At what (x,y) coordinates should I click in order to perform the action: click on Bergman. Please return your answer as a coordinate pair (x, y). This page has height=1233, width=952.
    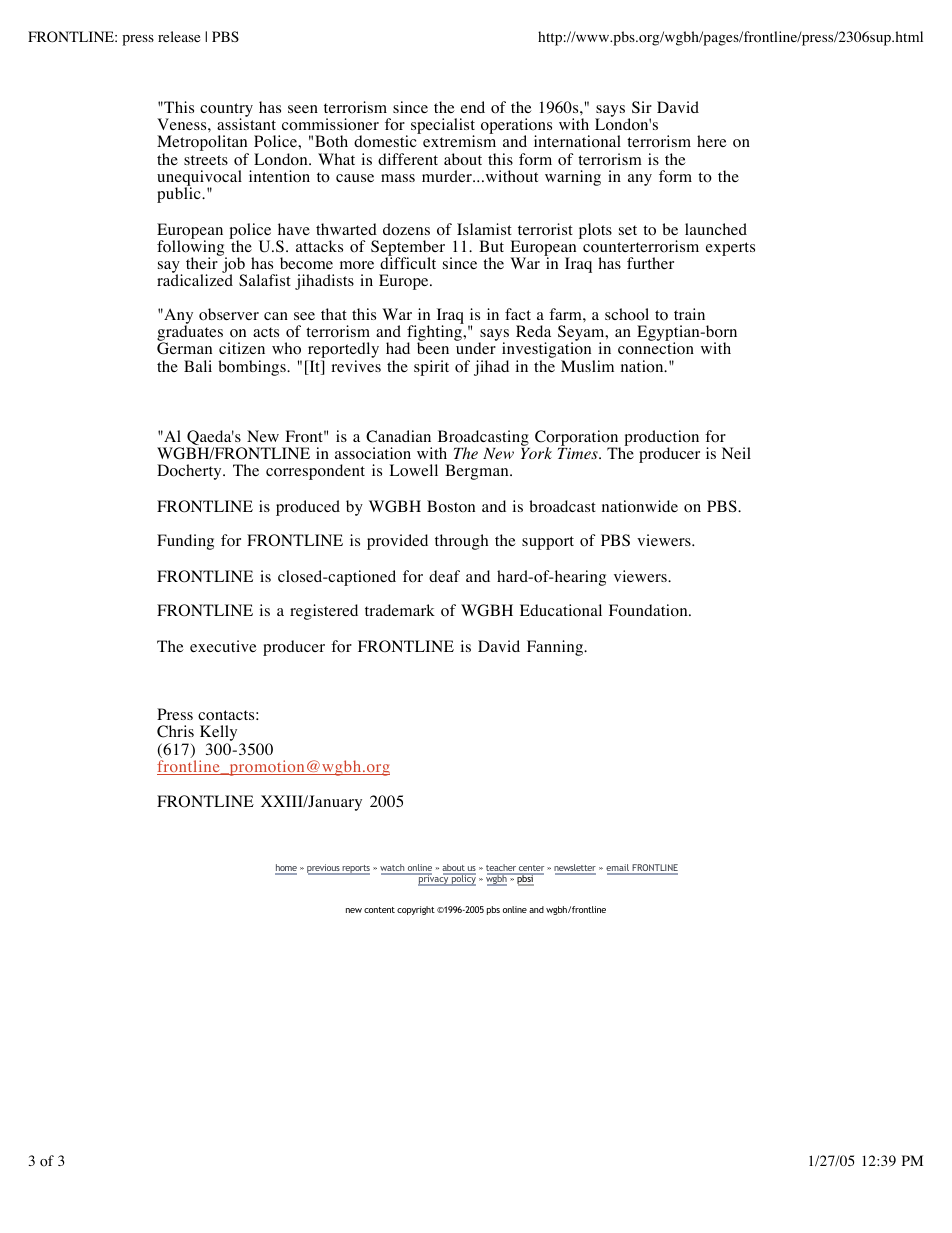
    Looking at the image, I should click on (478, 472).
